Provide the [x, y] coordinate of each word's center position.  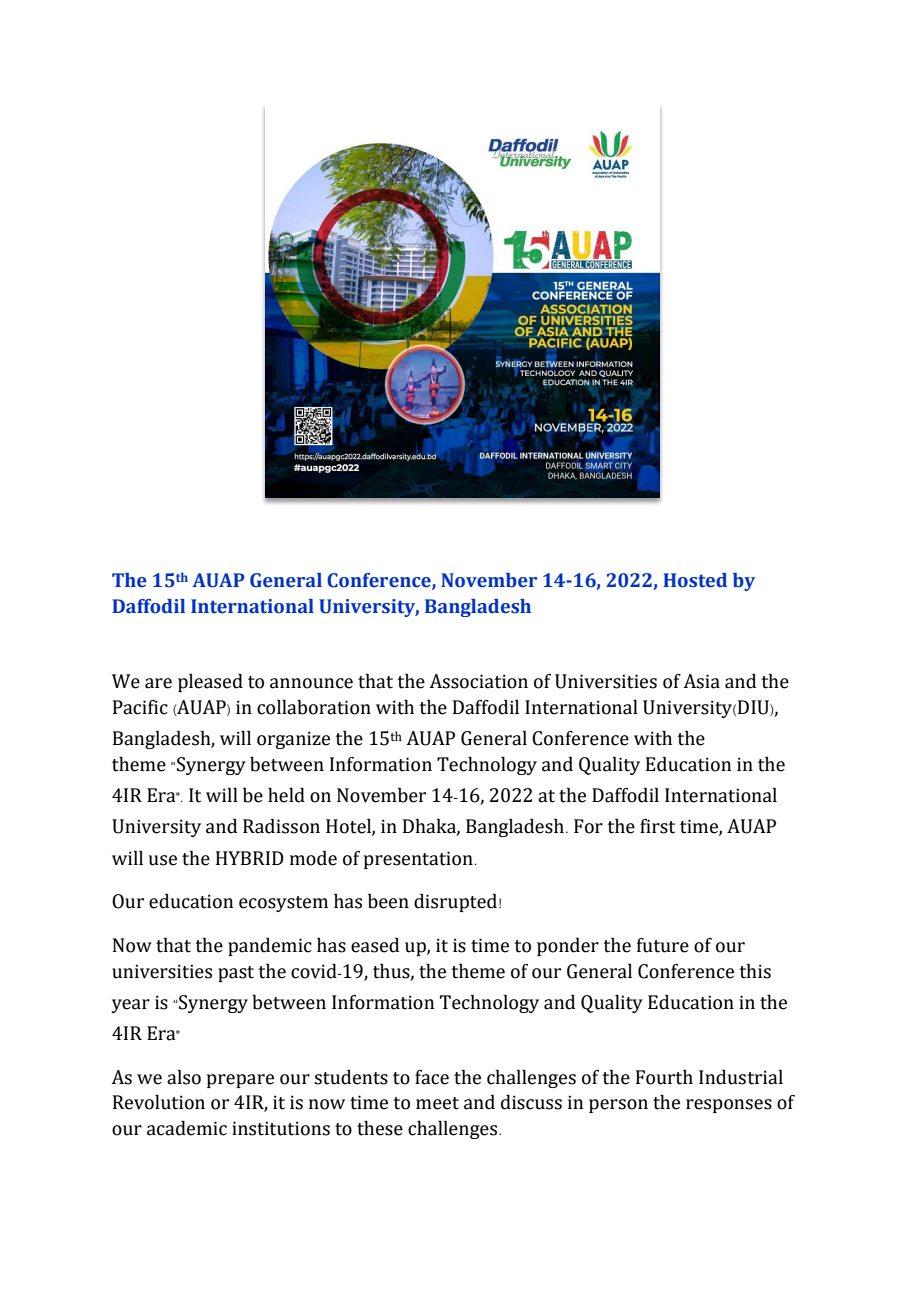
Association [478, 681]
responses [729, 1106]
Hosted [695, 580]
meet [437, 1103]
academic [187, 1128]
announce [311, 683]
